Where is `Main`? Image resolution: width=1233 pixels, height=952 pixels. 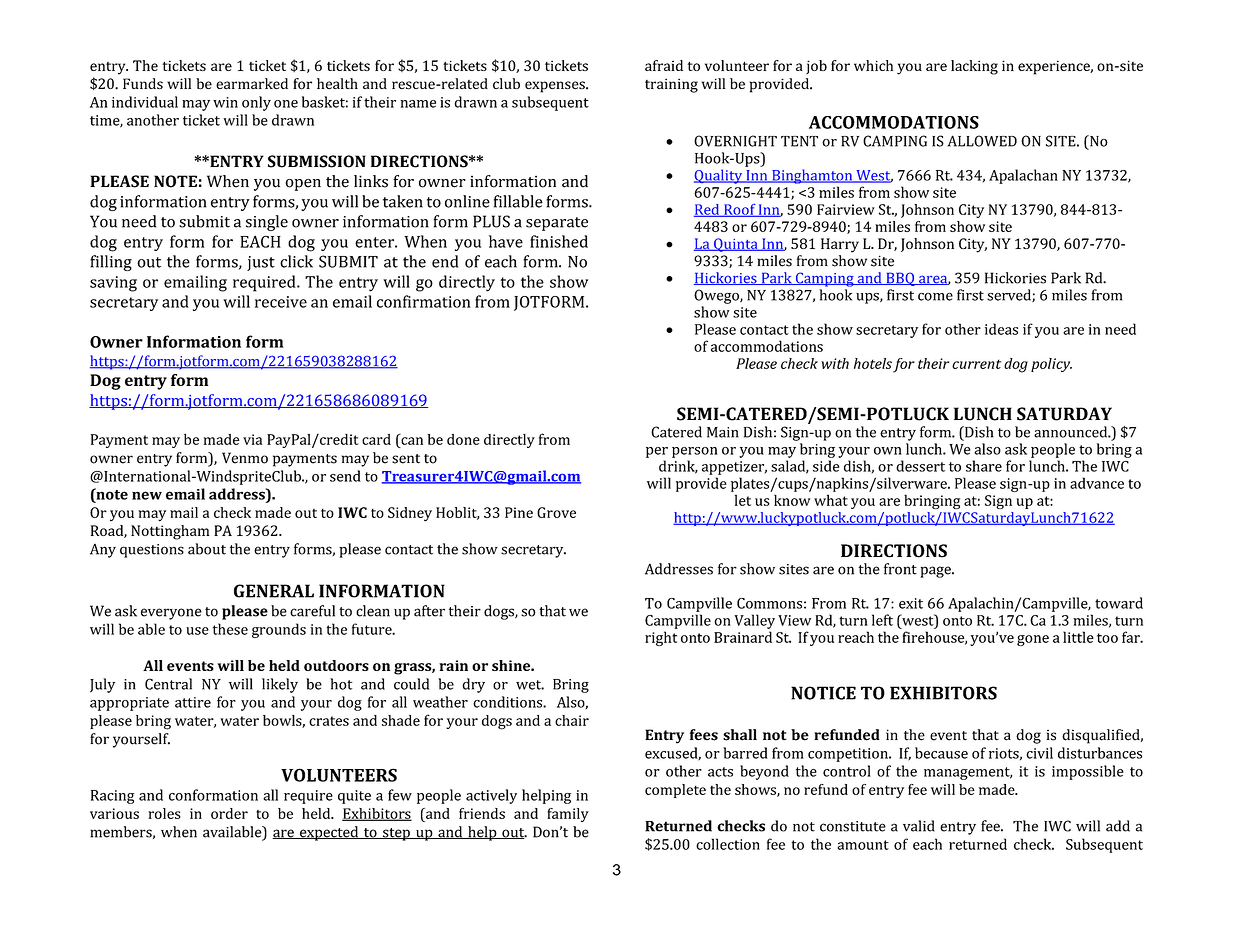
Main is located at coordinates (723, 432).
